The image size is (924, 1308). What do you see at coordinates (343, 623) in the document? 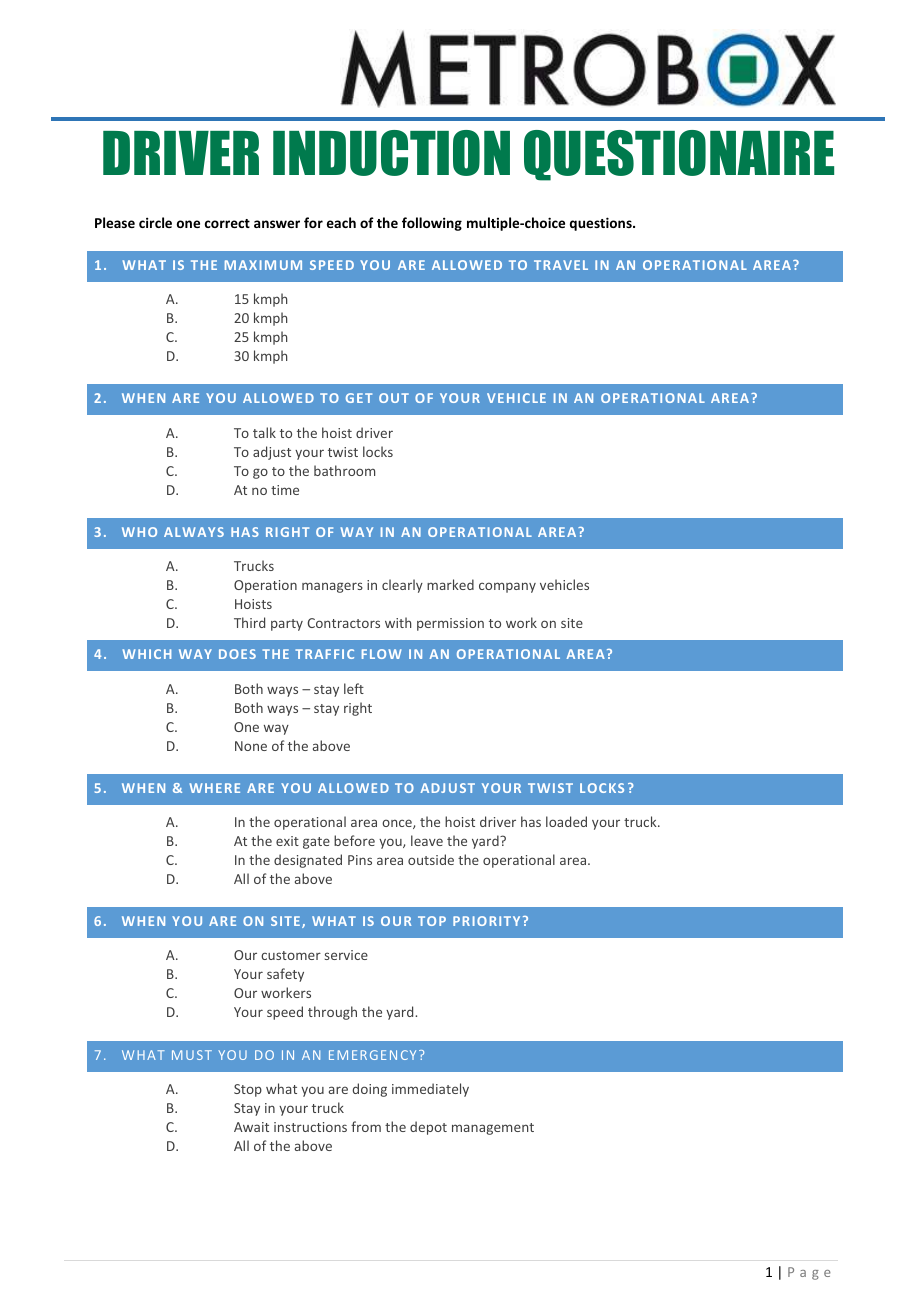
I see `Contractors` at bounding box center [343, 623].
